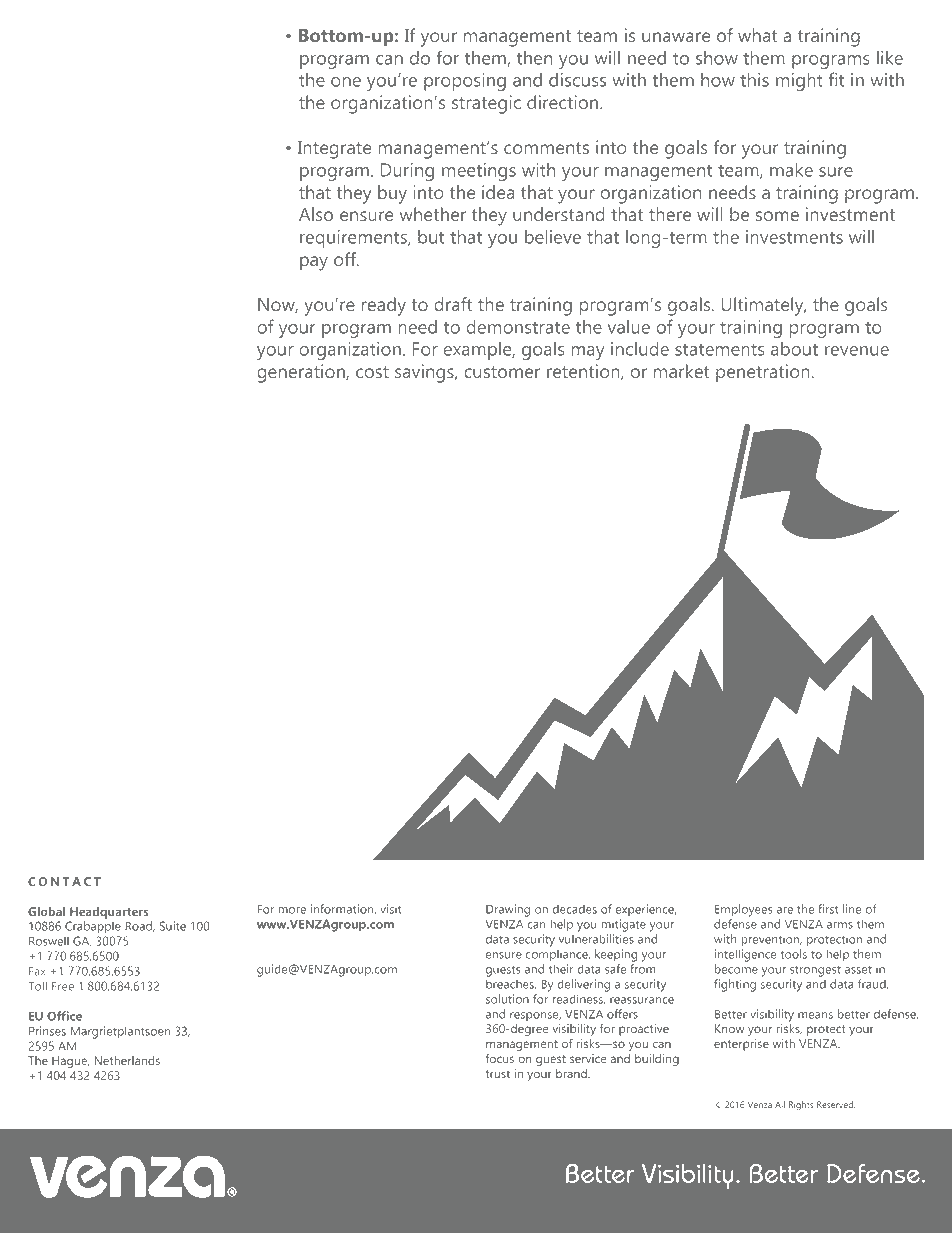 The width and height of the document is (952, 1233). Describe the element at coordinates (744, 910) in the document. I see `Employees` at that location.
